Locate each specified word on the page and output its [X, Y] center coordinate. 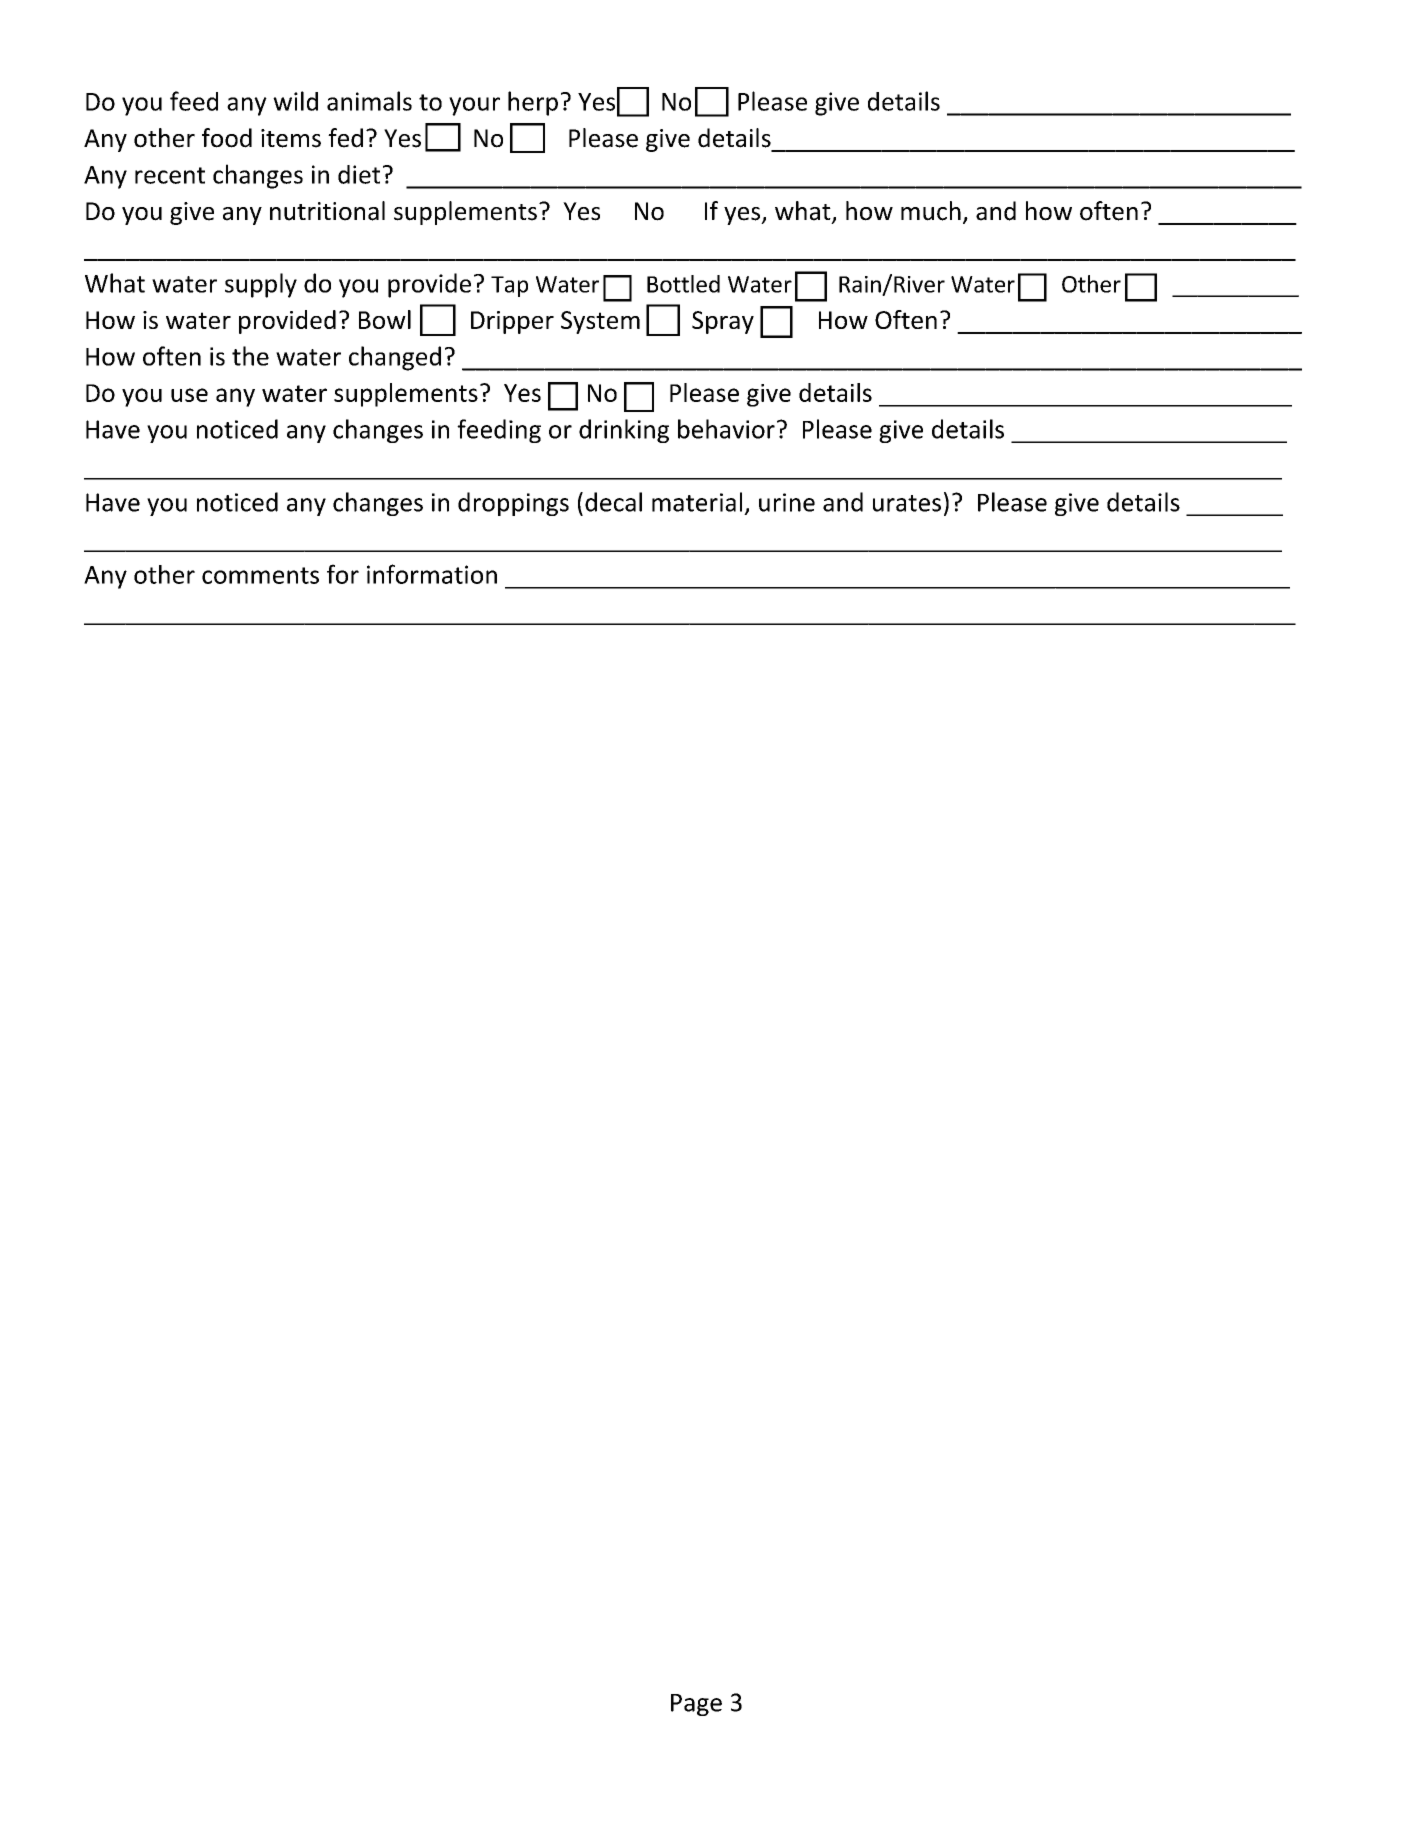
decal [613, 502]
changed [395, 358]
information [432, 574]
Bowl [385, 319]
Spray [723, 322]
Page [696, 1705]
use [189, 395]
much [931, 211]
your [474, 106]
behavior [726, 429]
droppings [513, 504]
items [291, 138]
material [697, 502]
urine [787, 502]
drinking [624, 431]
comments [260, 575]
